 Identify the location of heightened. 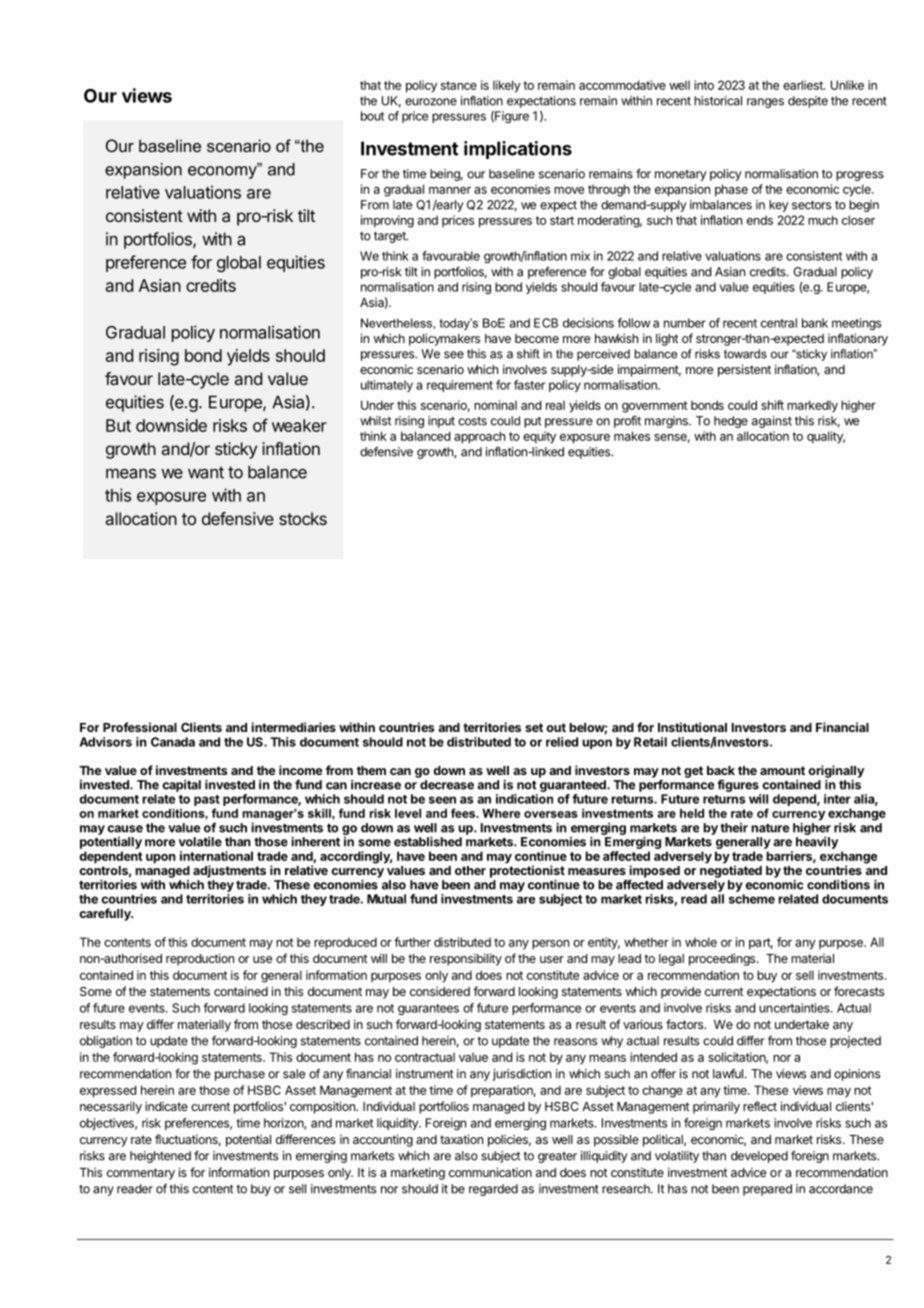
(160, 1157).
